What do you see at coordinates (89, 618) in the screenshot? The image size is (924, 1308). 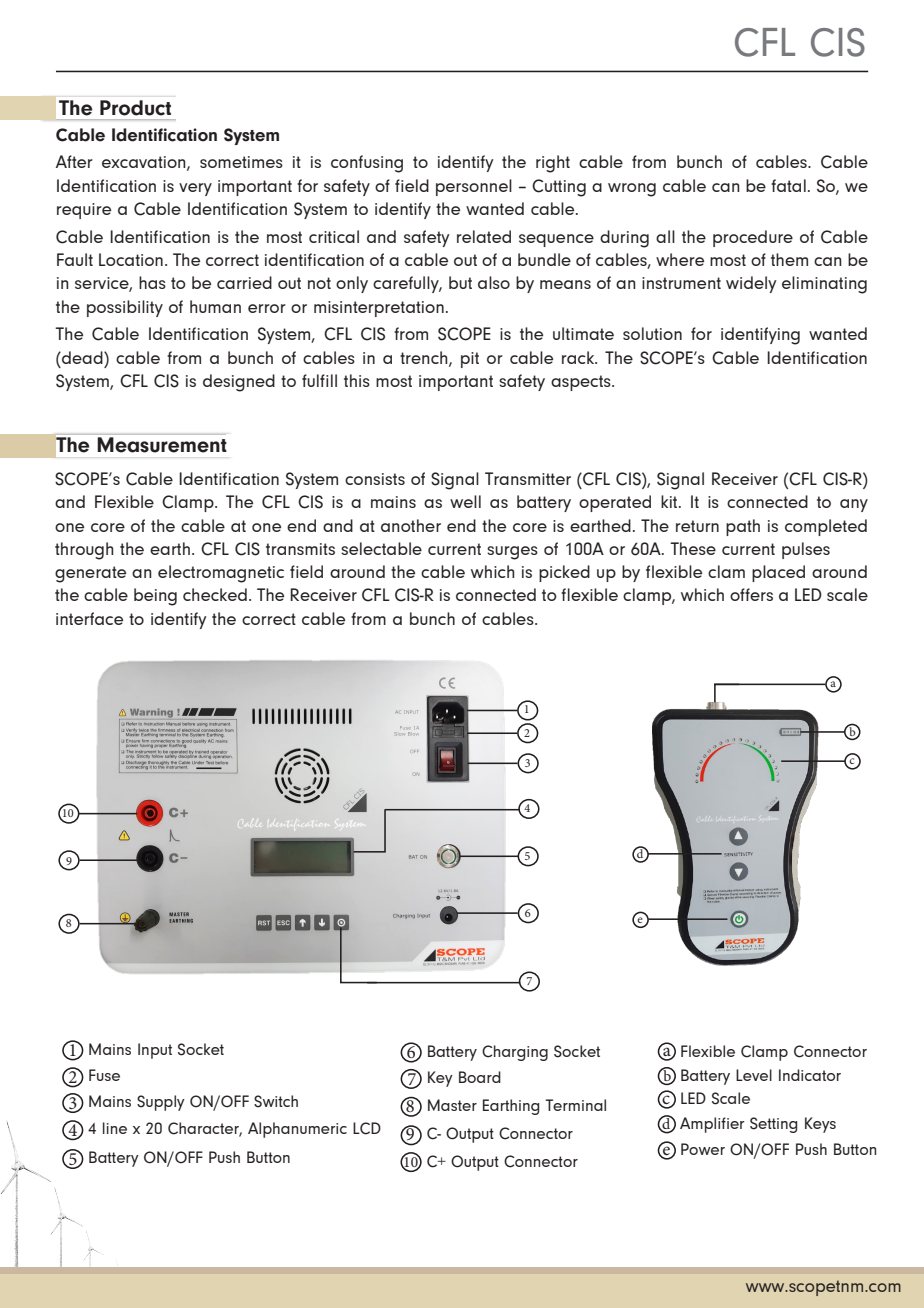 I see `interface` at bounding box center [89, 618].
